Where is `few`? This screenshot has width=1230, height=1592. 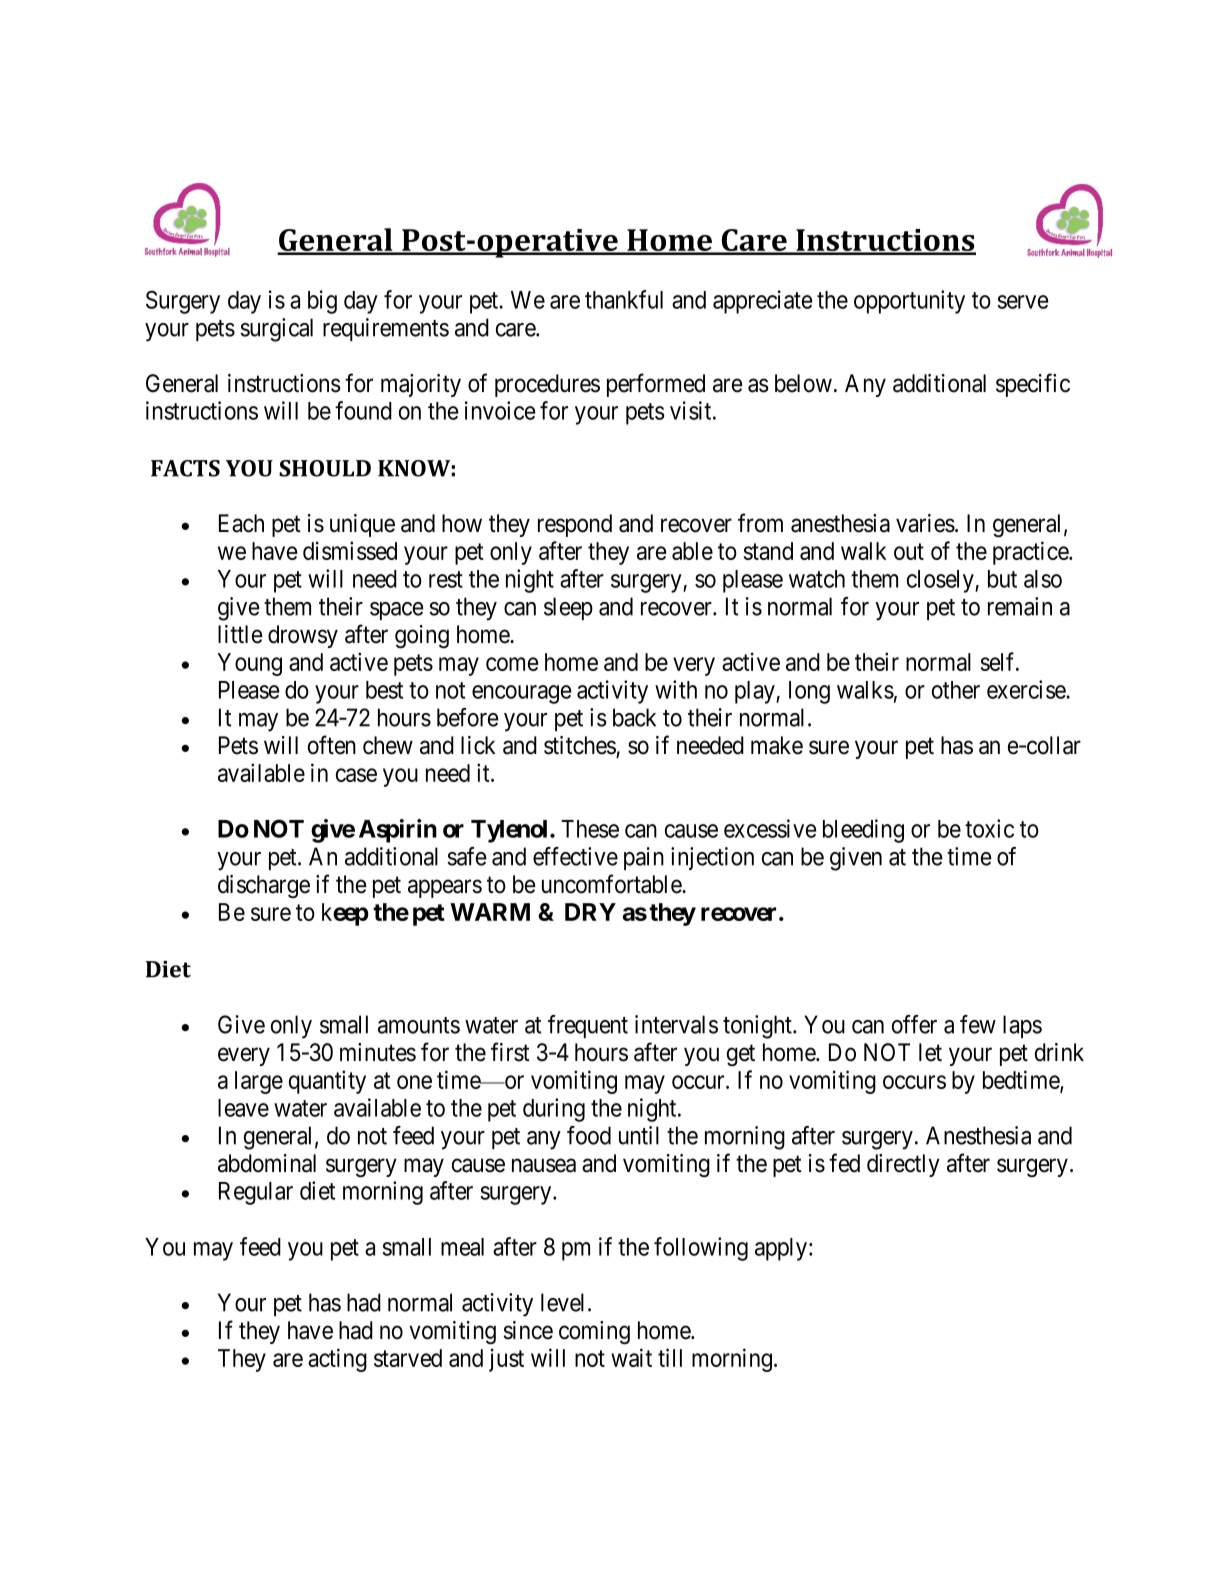
few is located at coordinates (978, 1024).
